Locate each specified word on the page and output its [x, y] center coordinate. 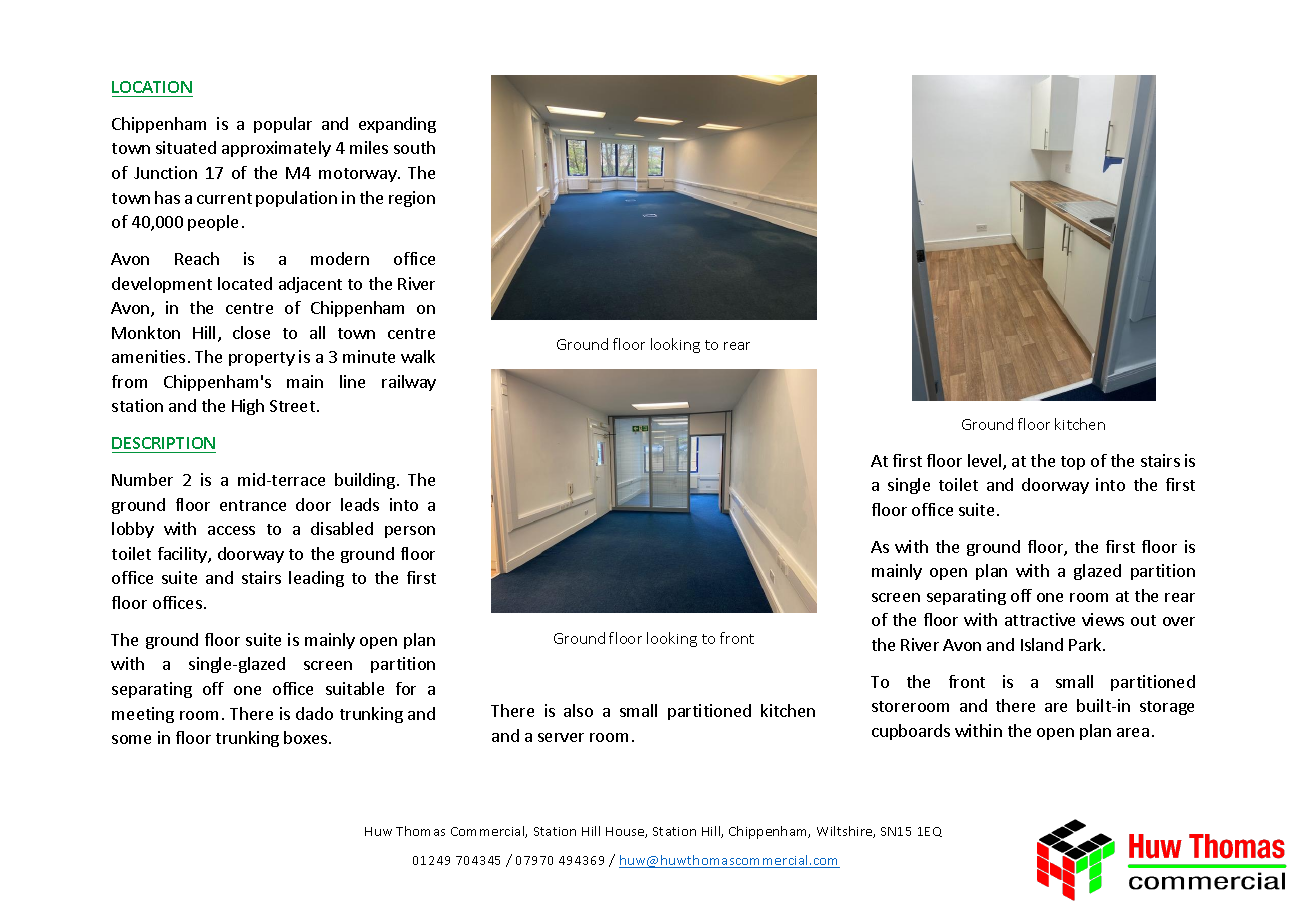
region [412, 199]
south [414, 147]
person [410, 532]
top [1073, 463]
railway [409, 383]
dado [314, 713]
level [986, 462]
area [1133, 732]
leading [316, 579]
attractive [1040, 619]
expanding [397, 125]
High [248, 407]
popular [283, 125]
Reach [197, 258]
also [578, 710]
